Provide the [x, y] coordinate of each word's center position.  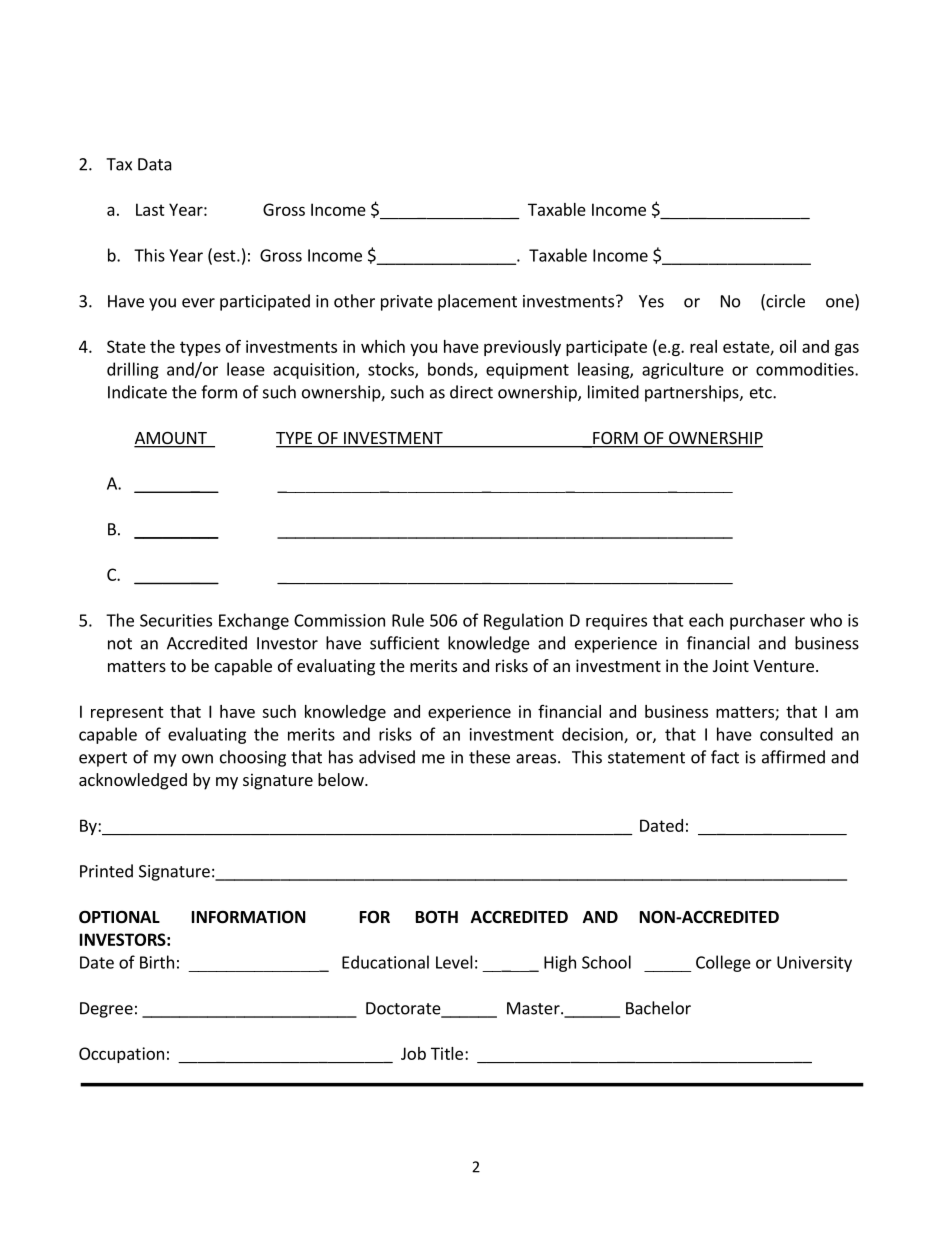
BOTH [437, 917]
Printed [106, 871]
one [841, 304]
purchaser [767, 622]
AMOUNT [171, 439]
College [723, 963]
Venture [783, 666]
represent [127, 713]
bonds [451, 370]
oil [788, 346]
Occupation [121, 1055]
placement [477, 302]
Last [150, 209]
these [489, 757]
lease [246, 369]
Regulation [523, 621]
